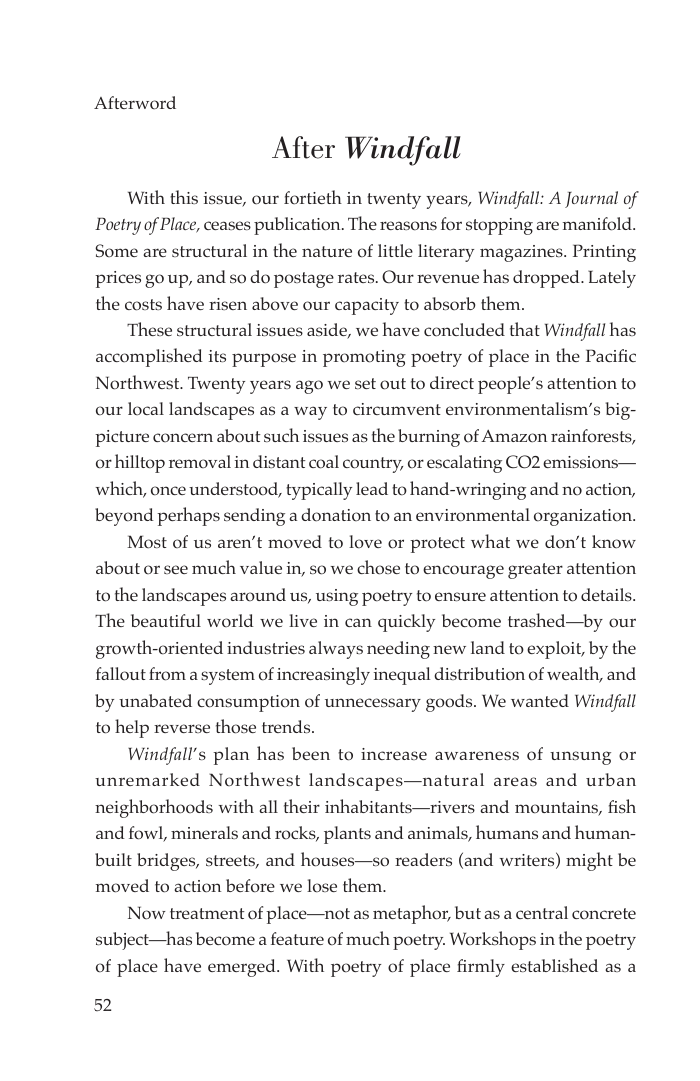 This document has width=700, height=1081. Describe the element at coordinates (378, 567) in the document. I see `chose` at that location.
